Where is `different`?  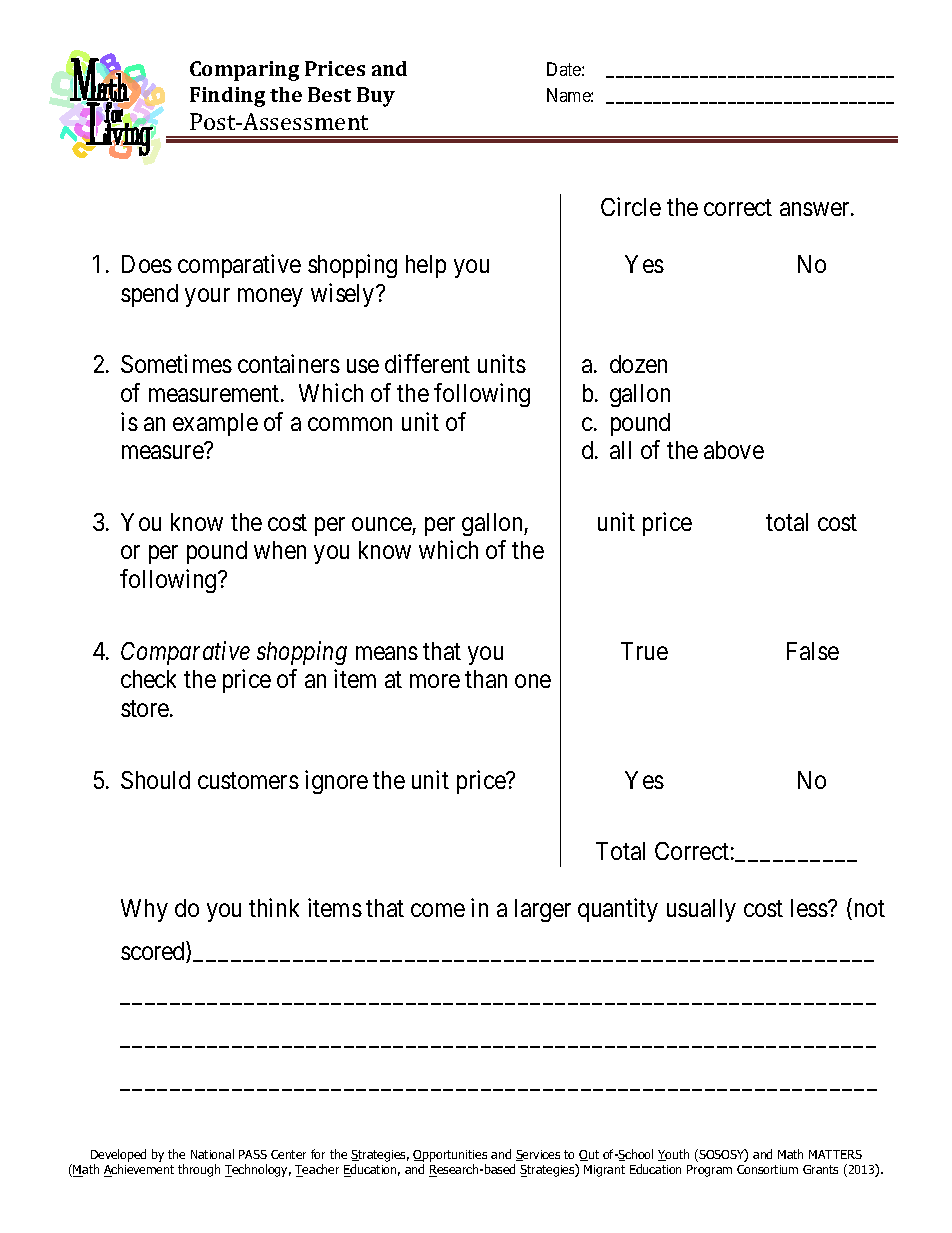 different is located at coordinates (427, 363).
